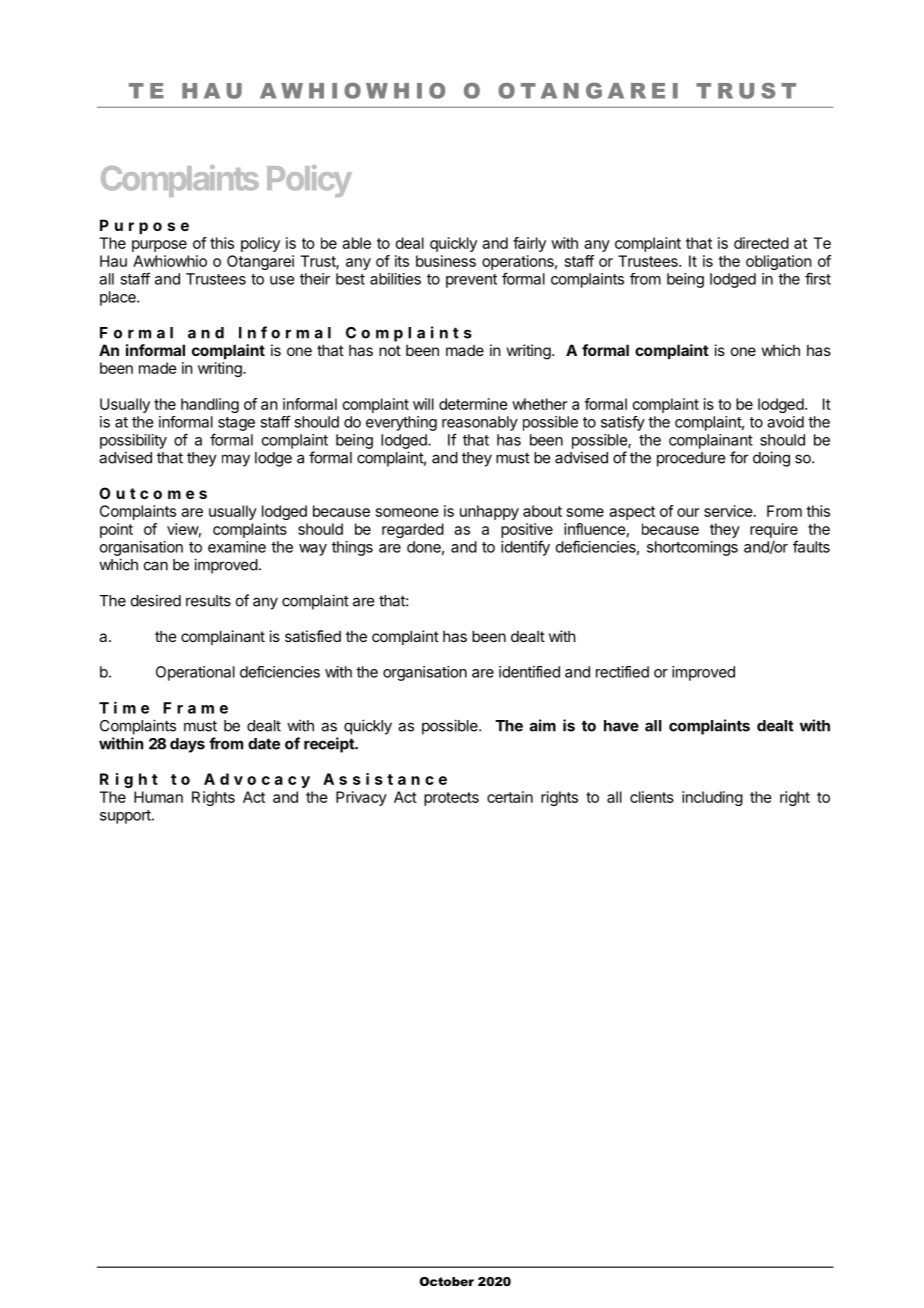 The width and height of the screenshot is (924, 1308). Describe the element at coordinates (471, 281) in the screenshot. I see `prevent` at that location.
